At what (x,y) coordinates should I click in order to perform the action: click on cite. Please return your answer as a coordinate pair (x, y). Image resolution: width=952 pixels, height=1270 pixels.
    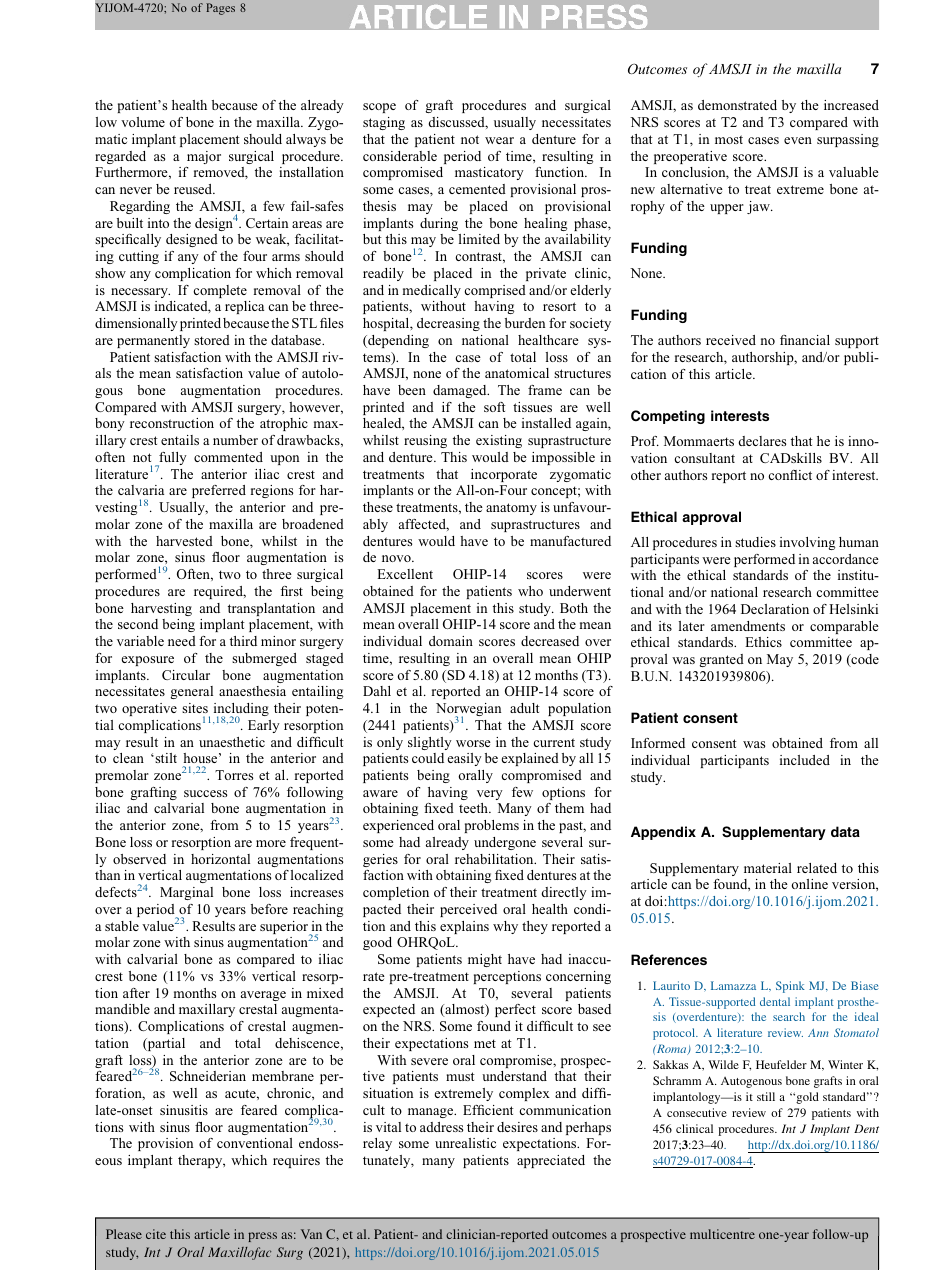
    Looking at the image, I should click on (156, 1234).
